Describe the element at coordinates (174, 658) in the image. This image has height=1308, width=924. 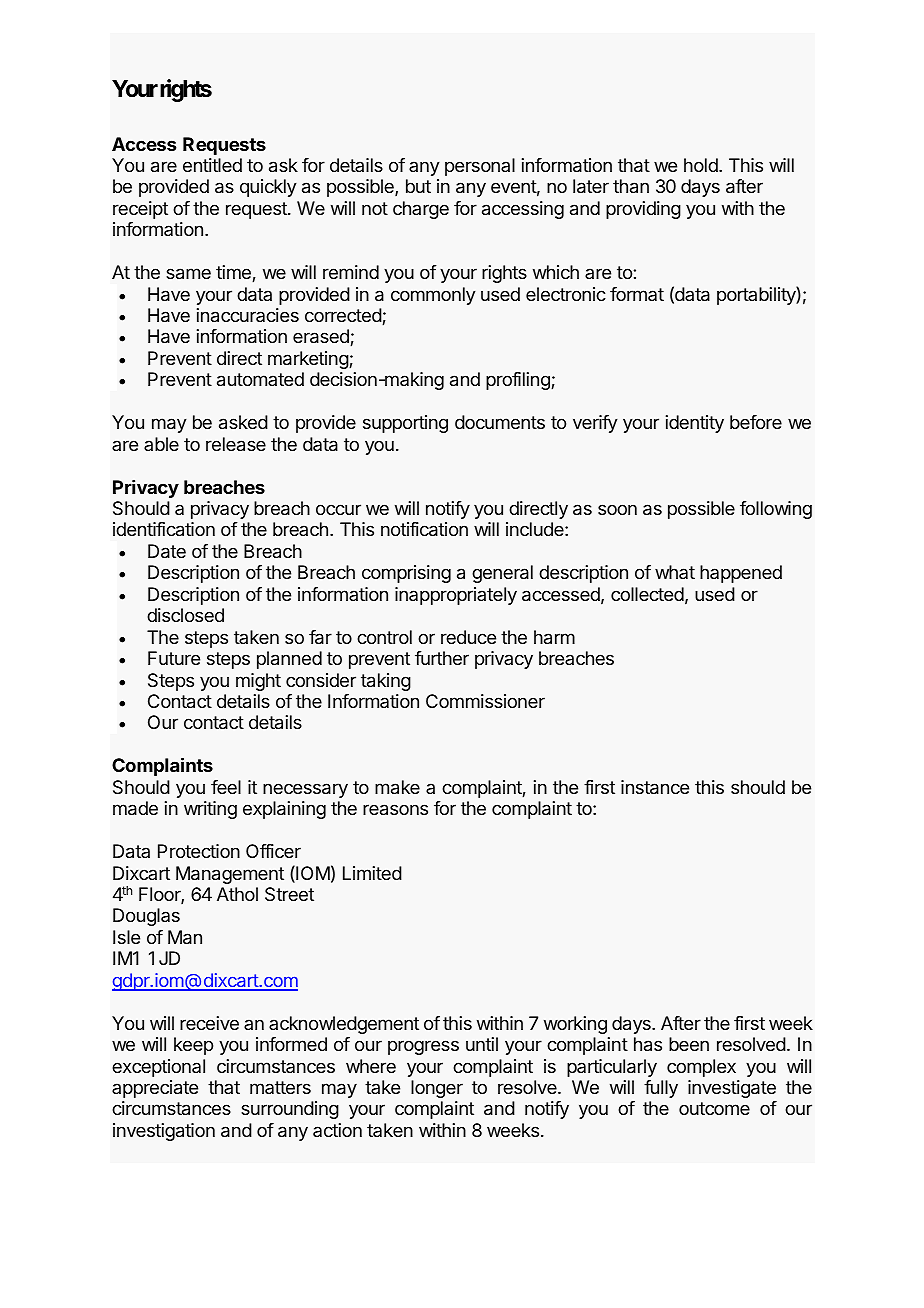
I see `Future` at that location.
